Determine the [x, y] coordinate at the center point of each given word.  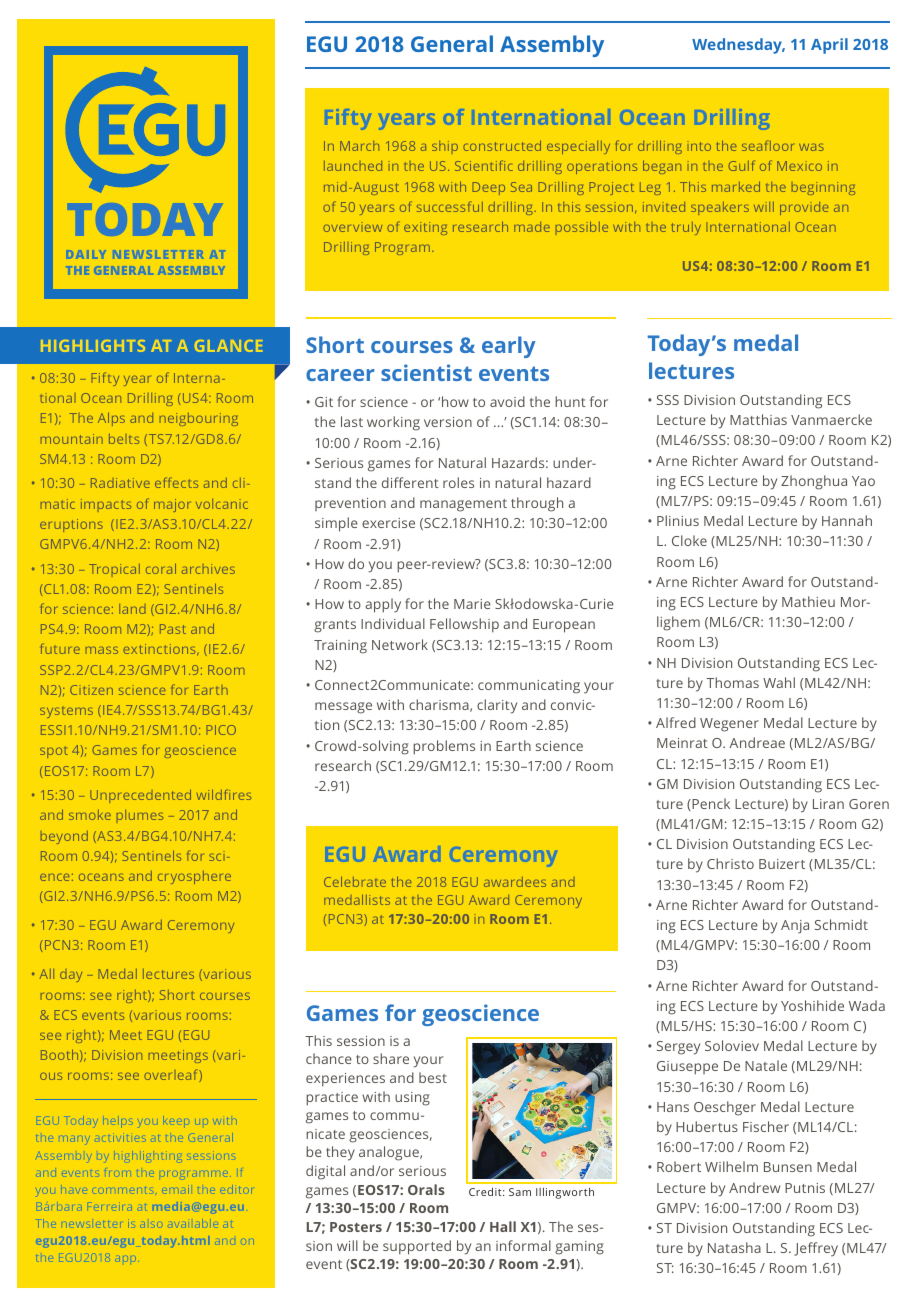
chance [329, 1058]
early [509, 347]
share [391, 1058]
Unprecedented [140, 796]
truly [686, 228]
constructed [502, 145]
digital [325, 1172]
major [172, 505]
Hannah [847, 520]
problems [444, 747]
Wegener [729, 725]
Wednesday [738, 46]
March [359, 146]
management [463, 505]
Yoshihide [812, 1005]
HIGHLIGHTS [93, 346]
